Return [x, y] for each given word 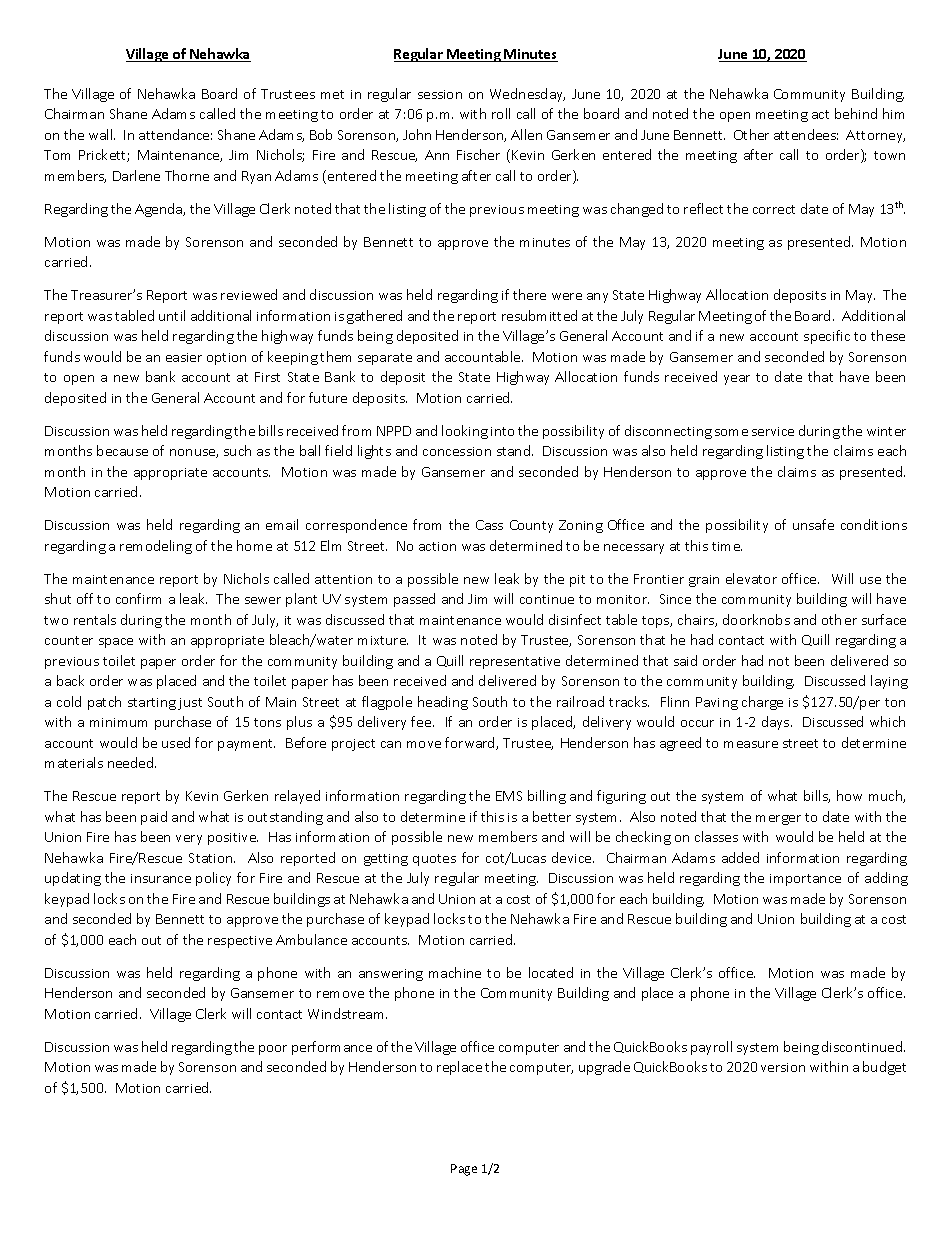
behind [856, 113]
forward [471, 743]
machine [455, 972]
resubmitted [539, 315]
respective [240, 942]
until [172, 315]
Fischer [478, 154]
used [176, 742]
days [777, 723]
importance [805, 880]
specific [827, 337]
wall [102, 134]
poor [273, 1050]
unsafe [813, 524]
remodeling [156, 547]
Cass [489, 525]
